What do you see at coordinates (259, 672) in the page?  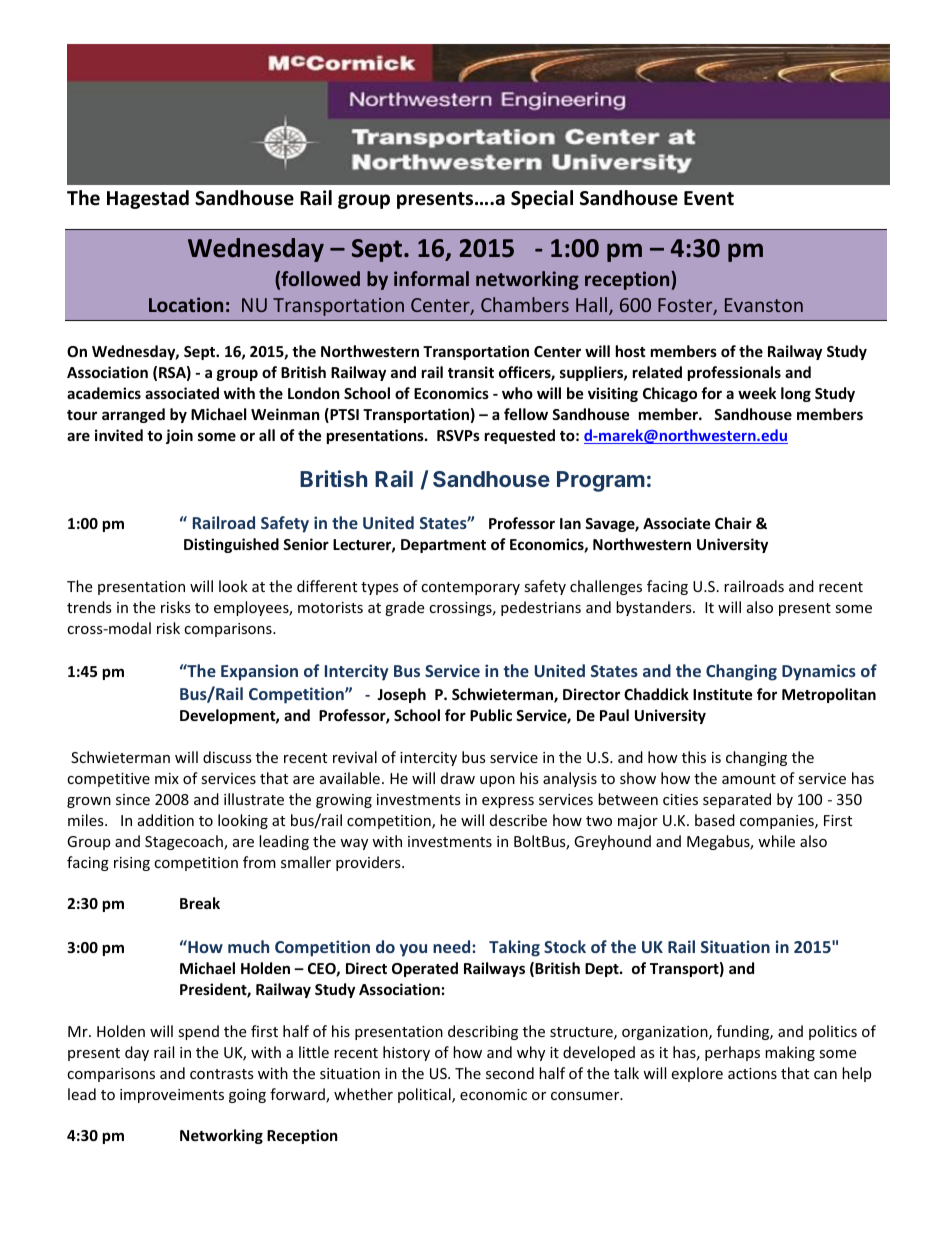 I see `Expansion` at bounding box center [259, 672].
